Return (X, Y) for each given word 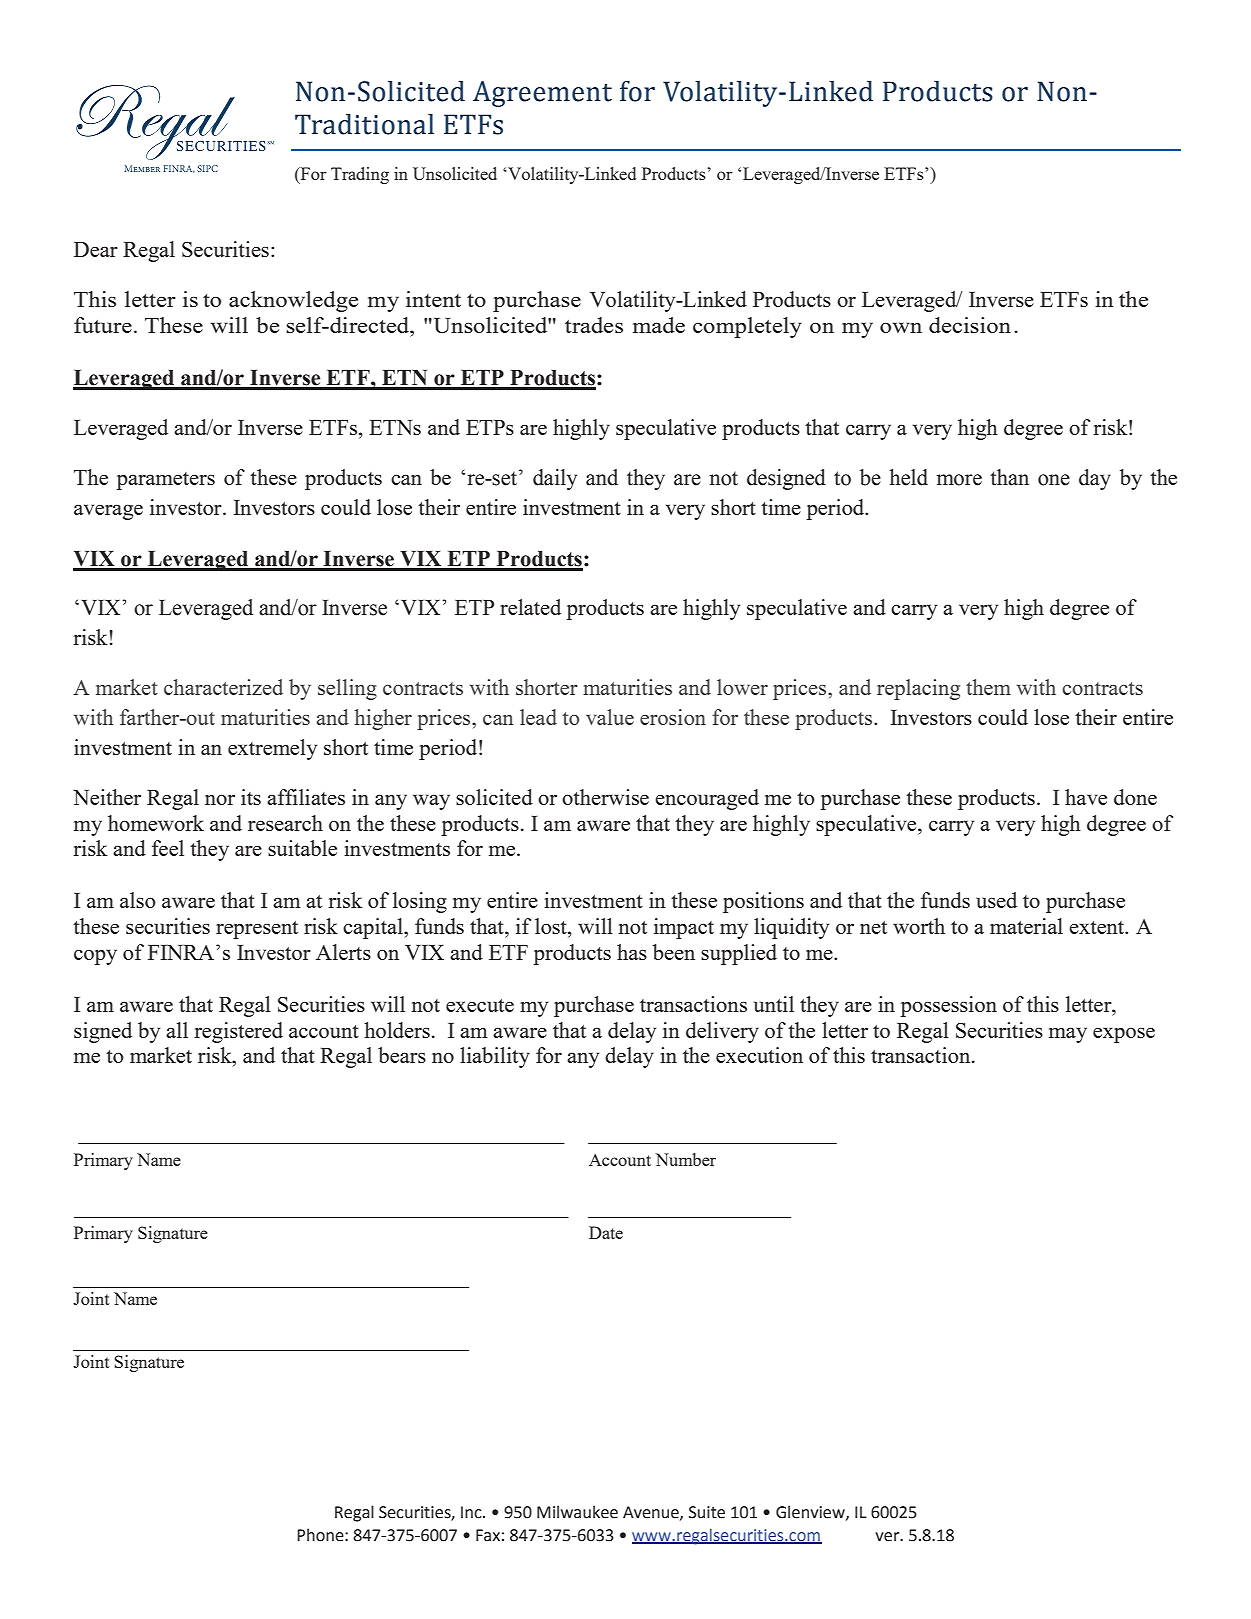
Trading (360, 175)
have (1086, 797)
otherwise (605, 797)
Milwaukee (577, 1512)
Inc (472, 1512)
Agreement (542, 94)
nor (220, 800)
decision (970, 325)
